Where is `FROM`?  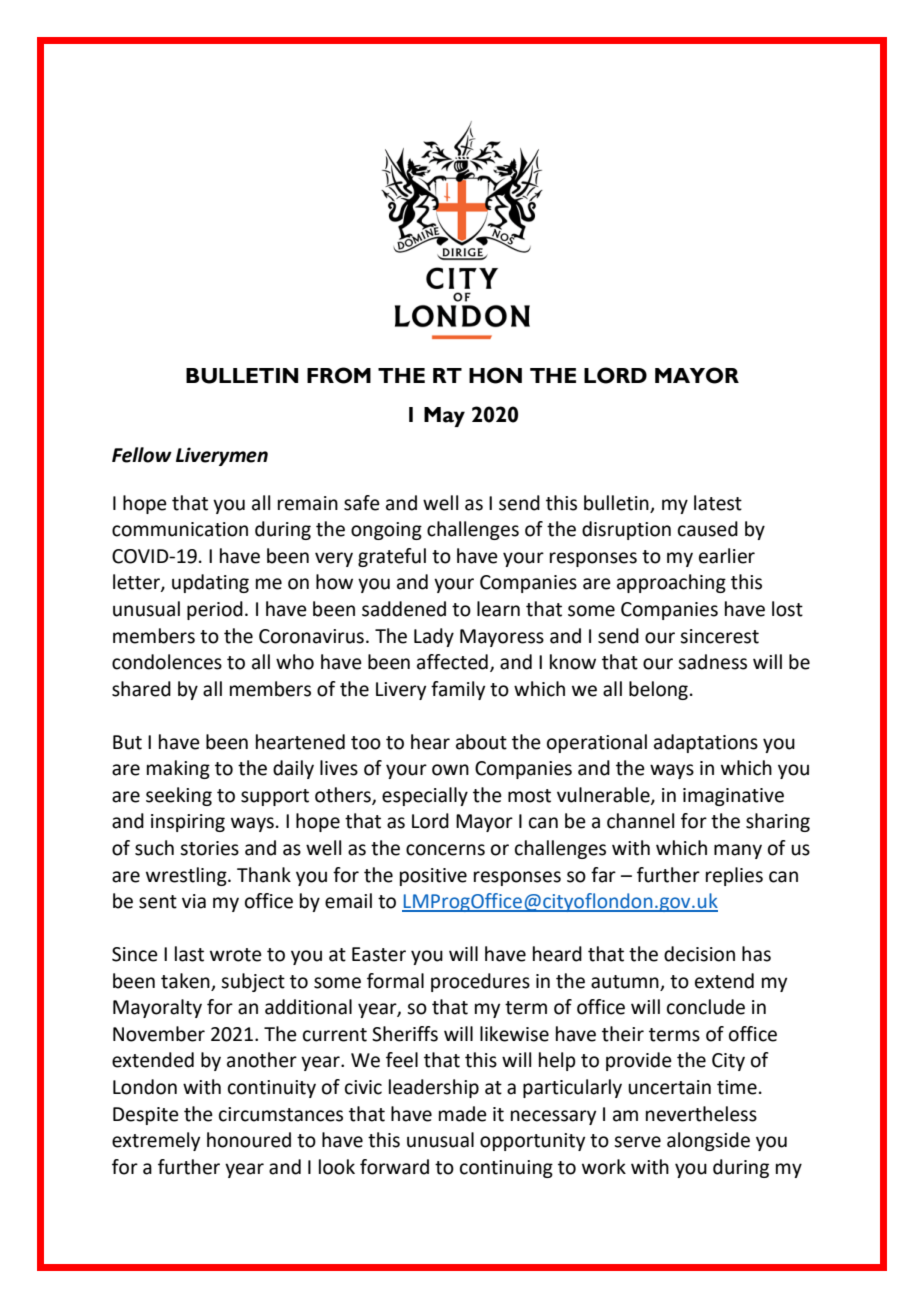 FROM is located at coordinates (339, 375).
